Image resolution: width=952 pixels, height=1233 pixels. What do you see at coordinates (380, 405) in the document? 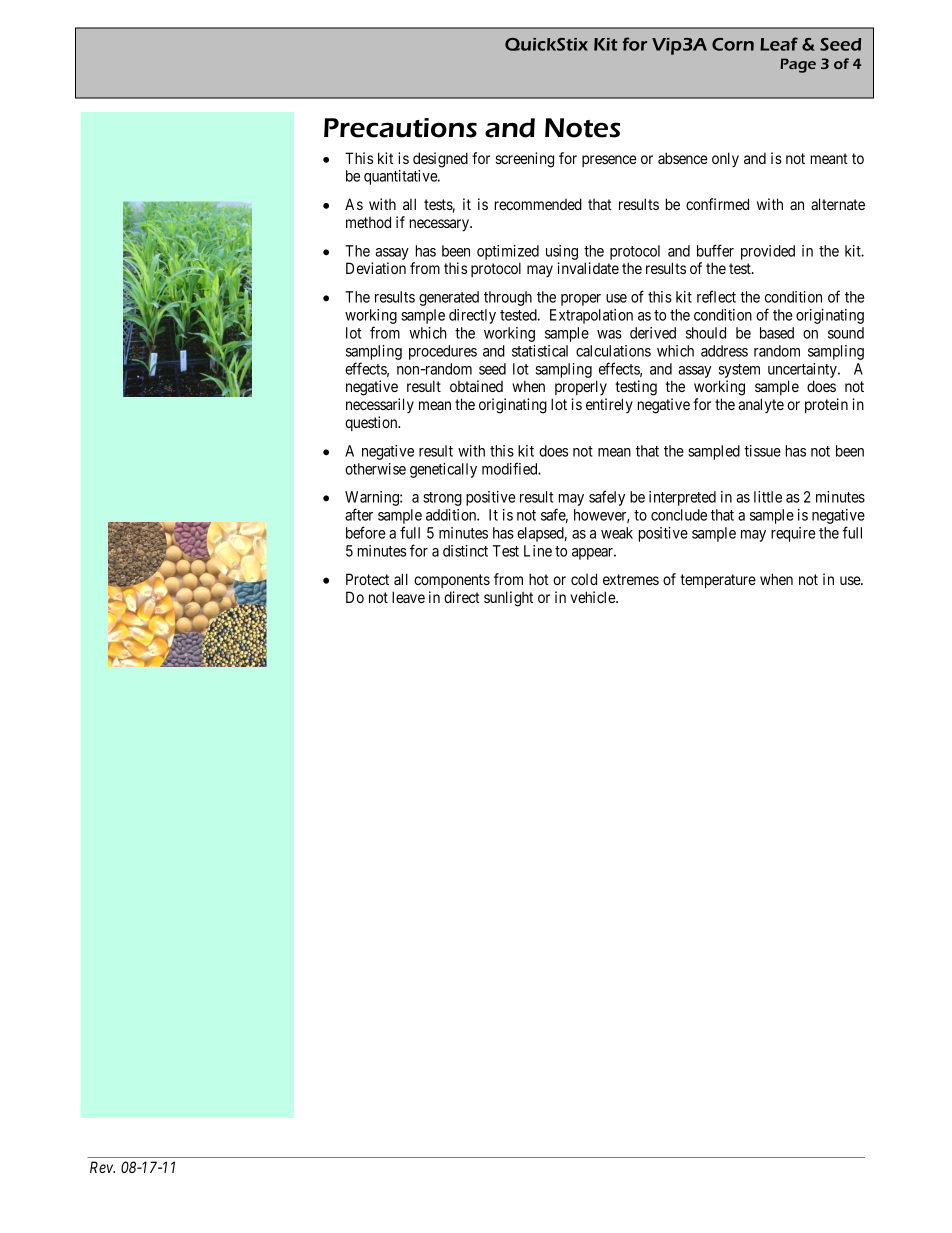
I see `necessarily` at bounding box center [380, 405].
